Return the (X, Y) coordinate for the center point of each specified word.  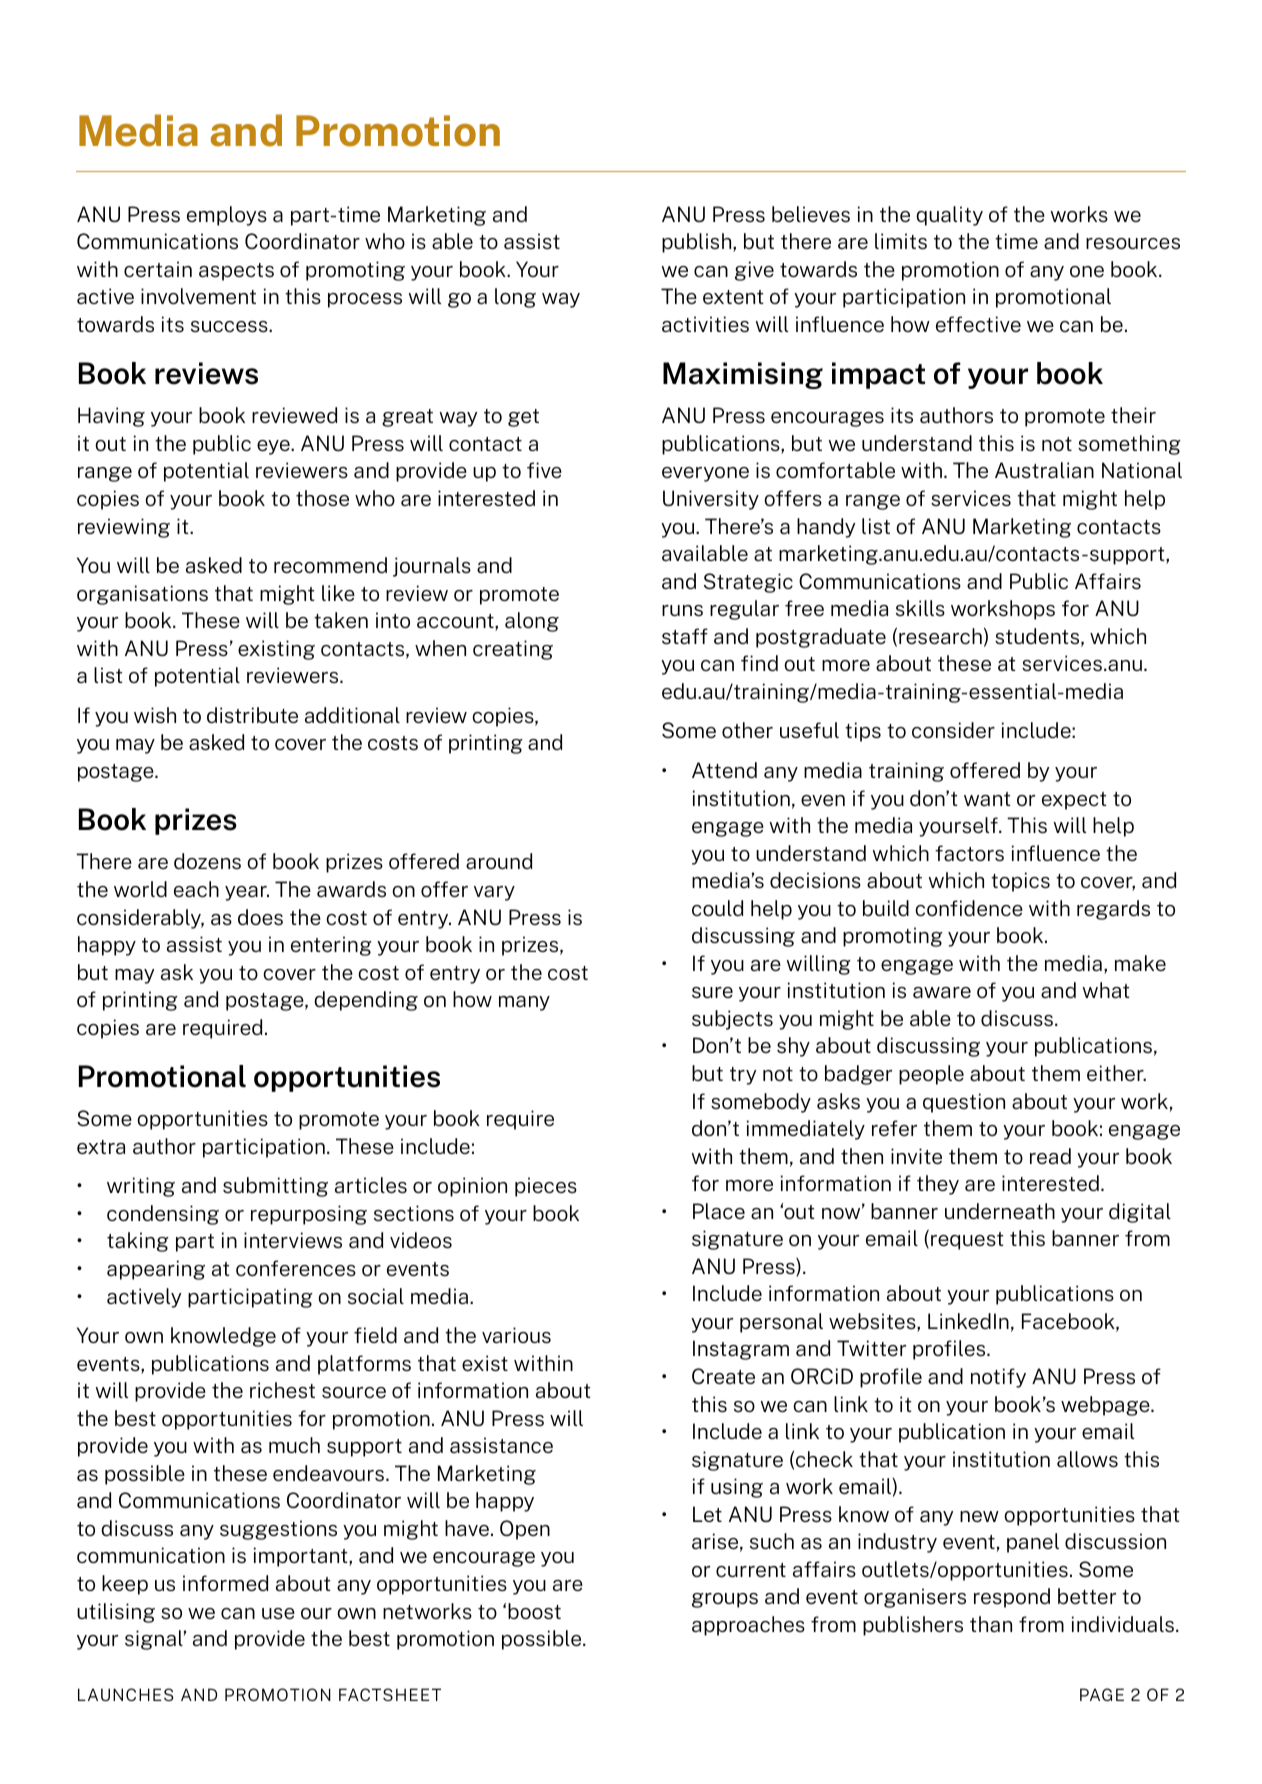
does (260, 917)
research (940, 636)
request (967, 1241)
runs (682, 610)
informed (225, 1583)
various (516, 1335)
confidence (969, 908)
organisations (142, 595)
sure (712, 992)
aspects (236, 272)
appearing (156, 1270)
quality (949, 216)
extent (733, 297)
